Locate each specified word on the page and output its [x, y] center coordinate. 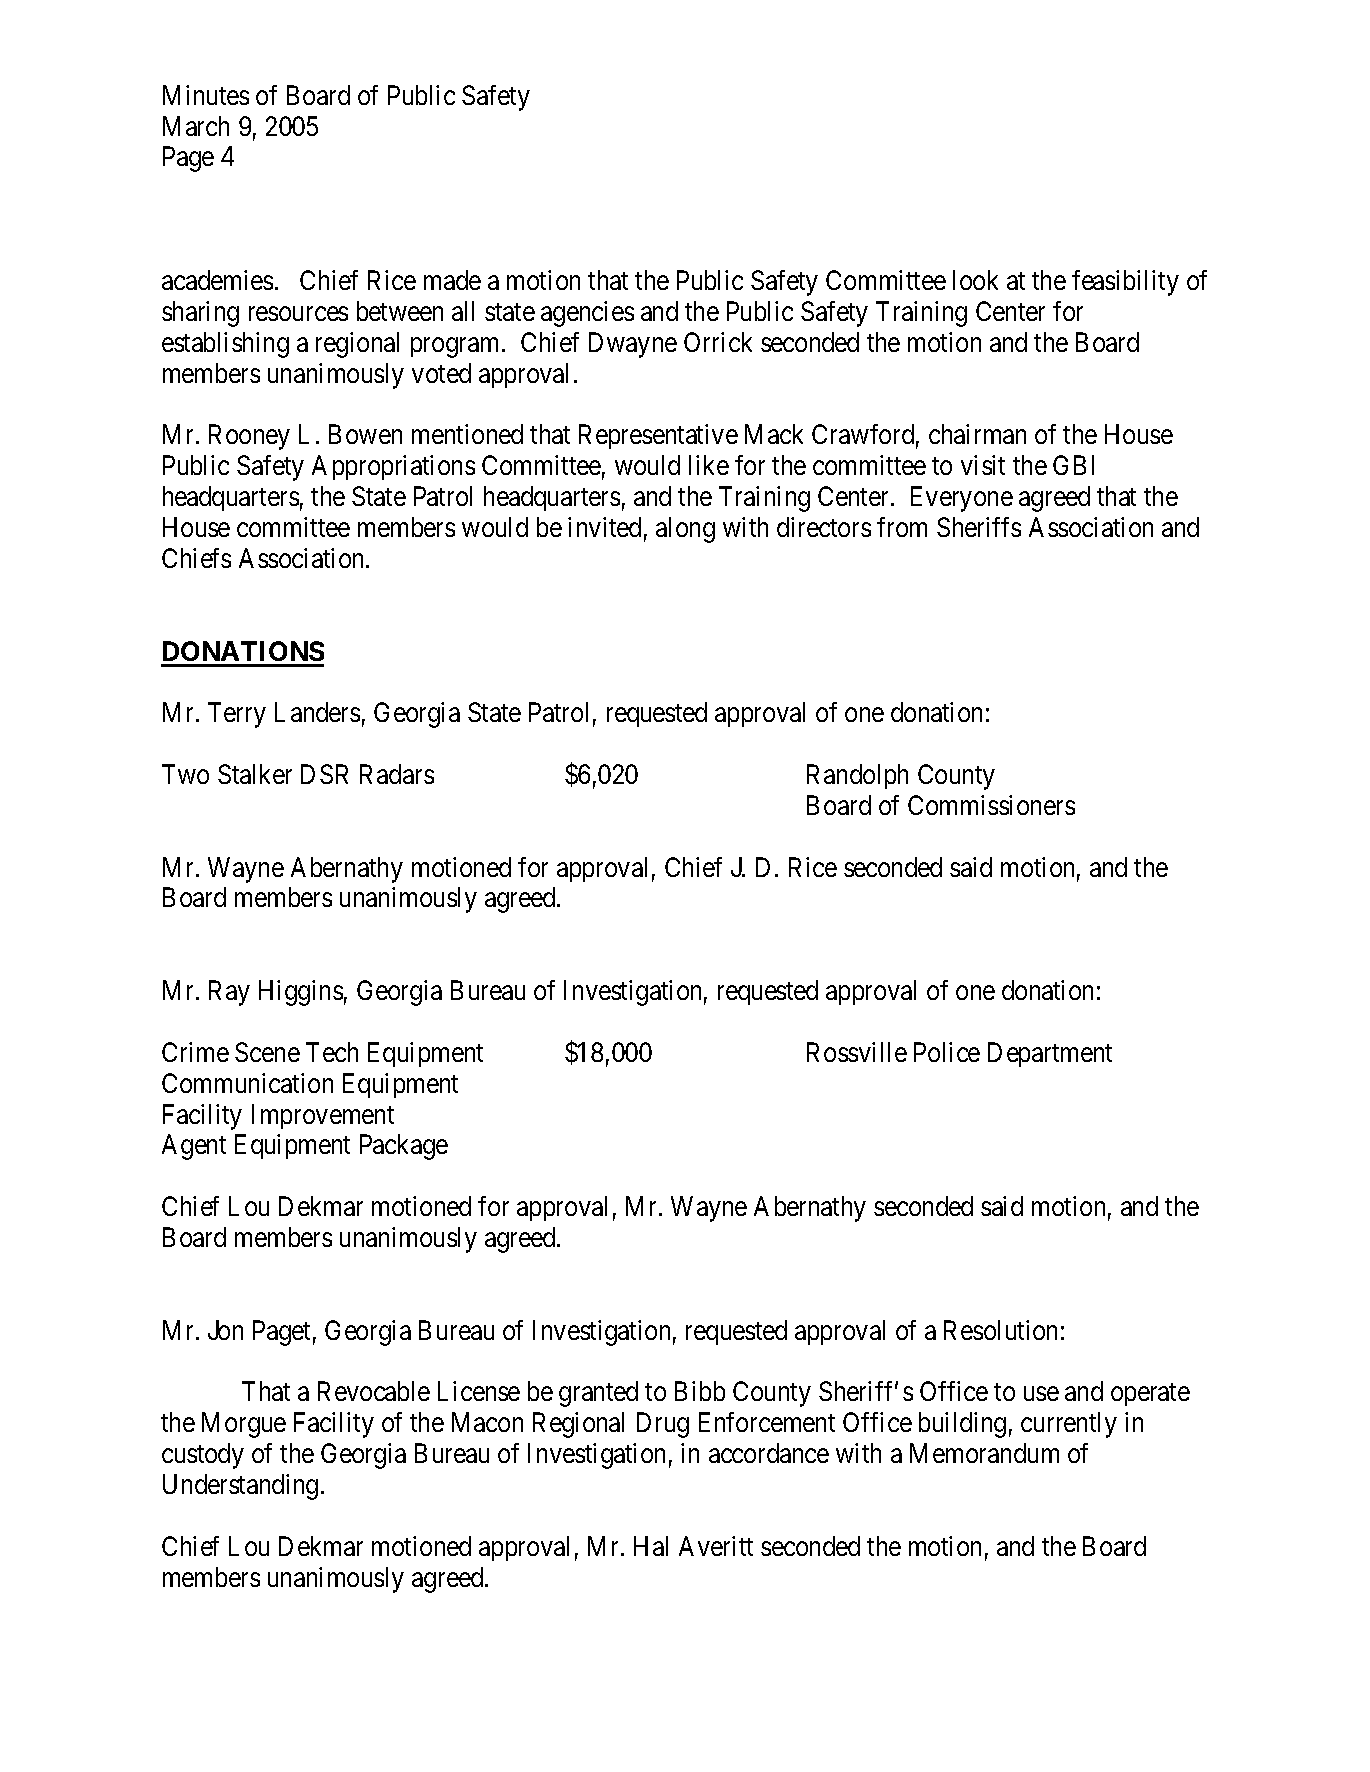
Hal [651, 1546]
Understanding [240, 1487]
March [196, 126]
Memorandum [984, 1453]
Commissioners [991, 805]
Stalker [255, 774]
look [975, 280]
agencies [587, 314]
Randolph [857, 776]
